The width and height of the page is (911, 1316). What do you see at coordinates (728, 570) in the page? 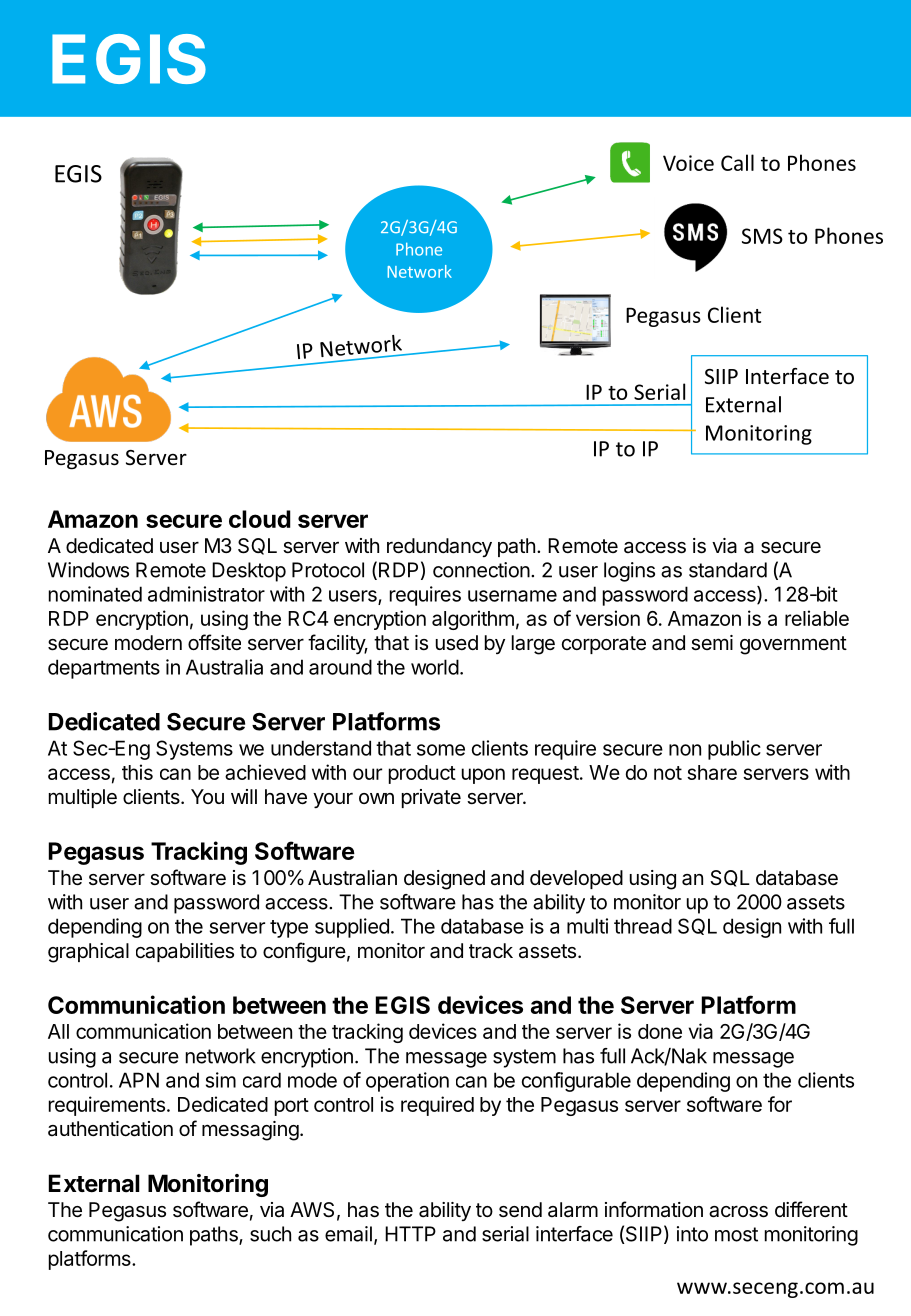
I see `standard` at bounding box center [728, 570].
